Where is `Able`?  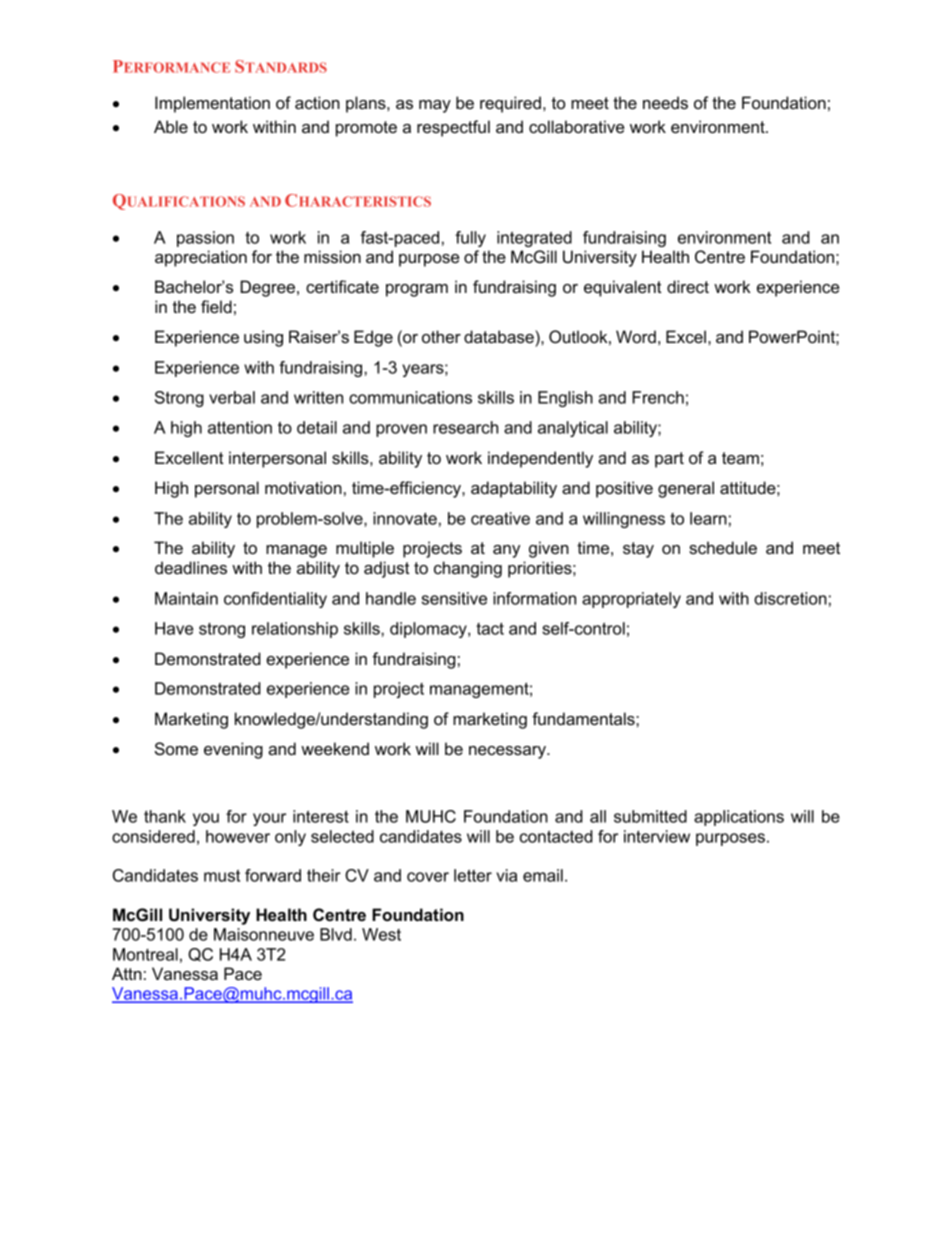 Able is located at coordinates (171, 126).
